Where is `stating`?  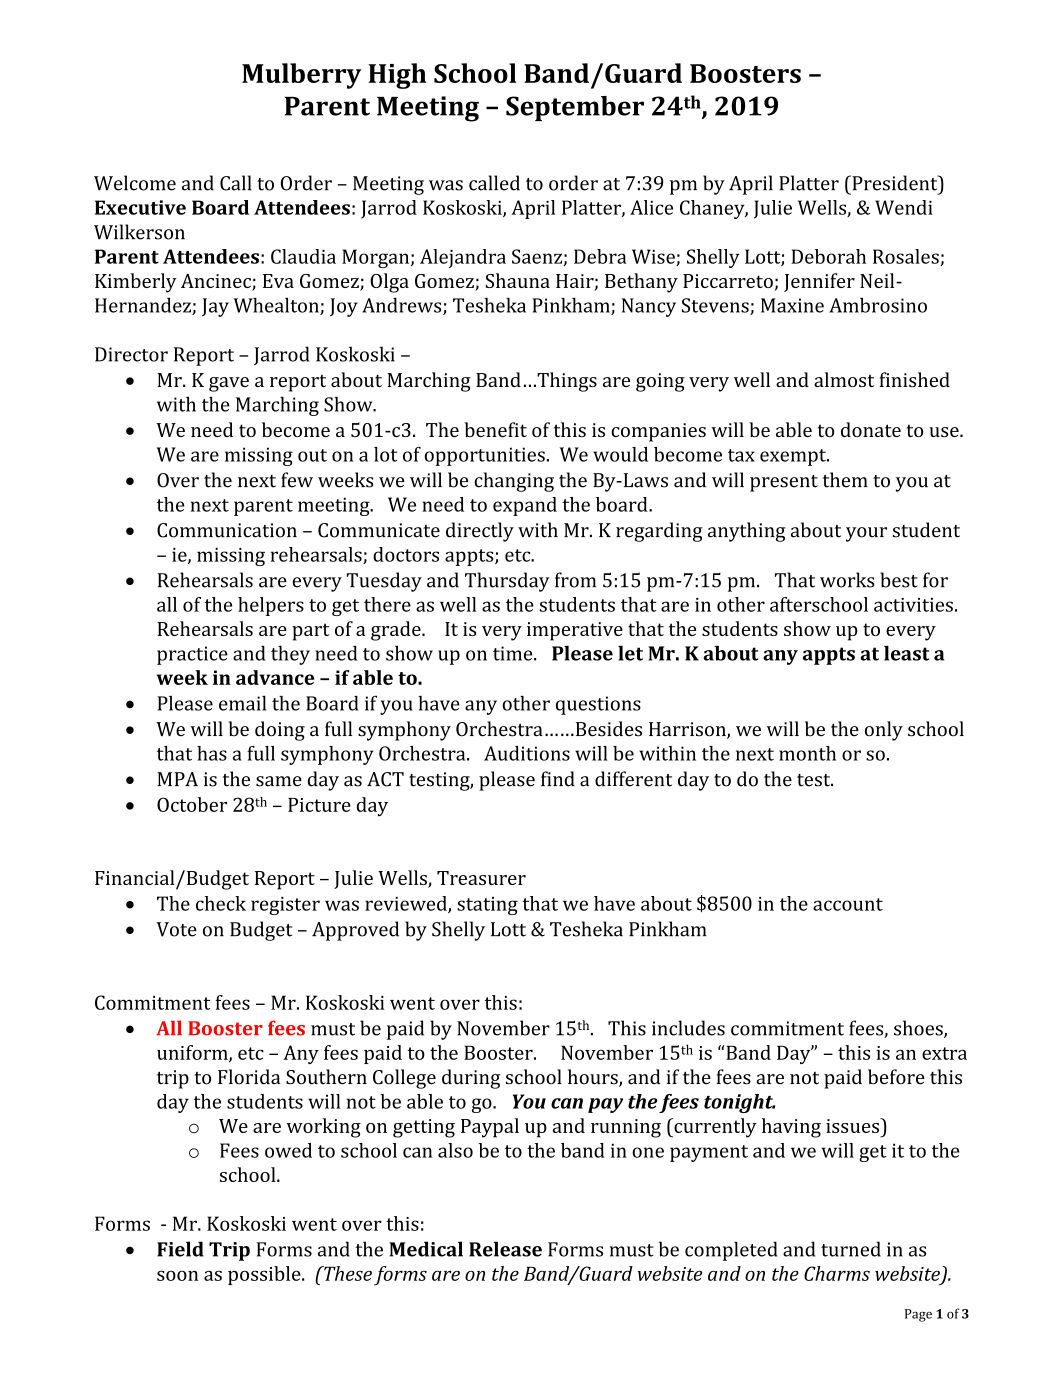
stating is located at coordinates (487, 906).
